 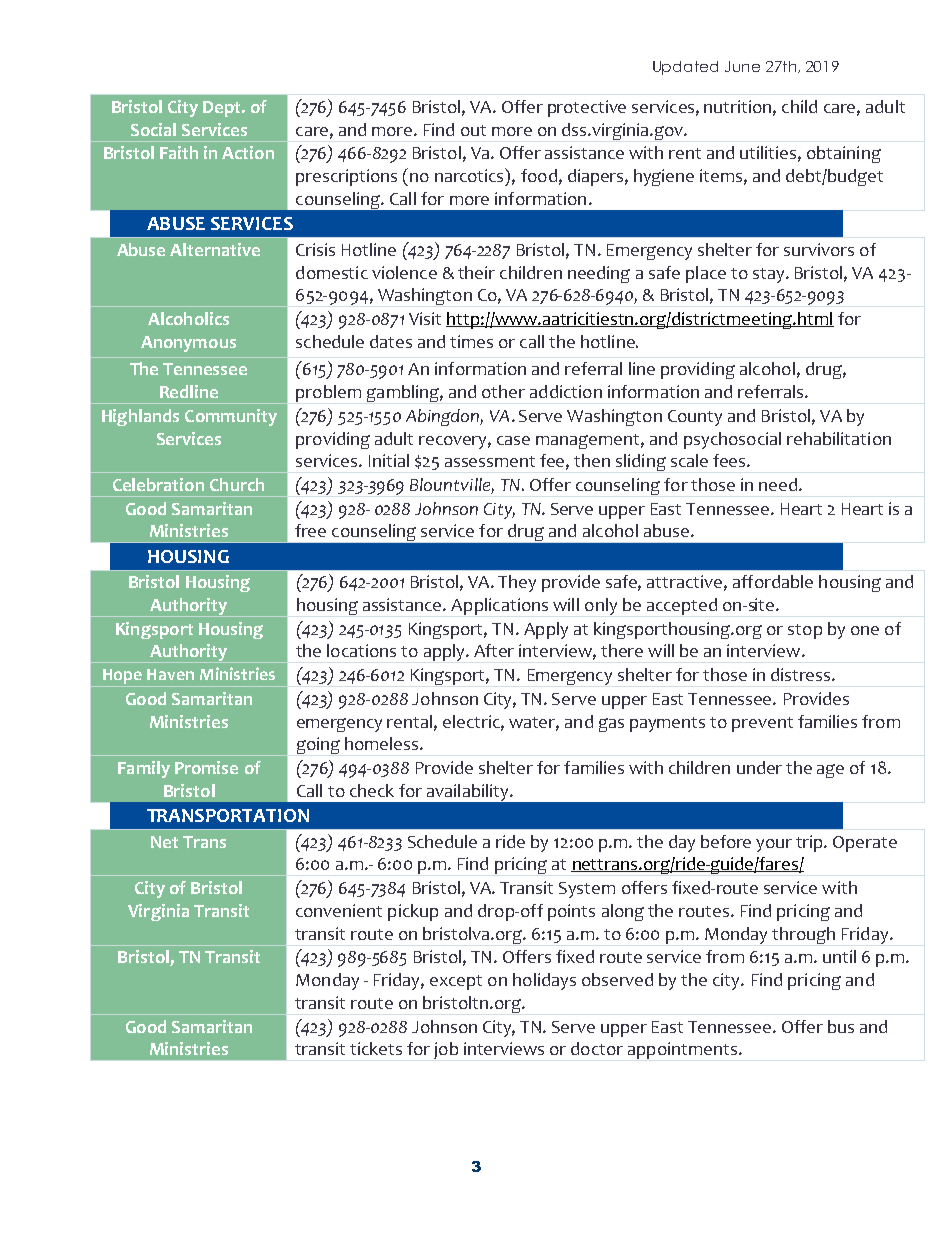 I want to click on job, so click(x=446, y=1050).
